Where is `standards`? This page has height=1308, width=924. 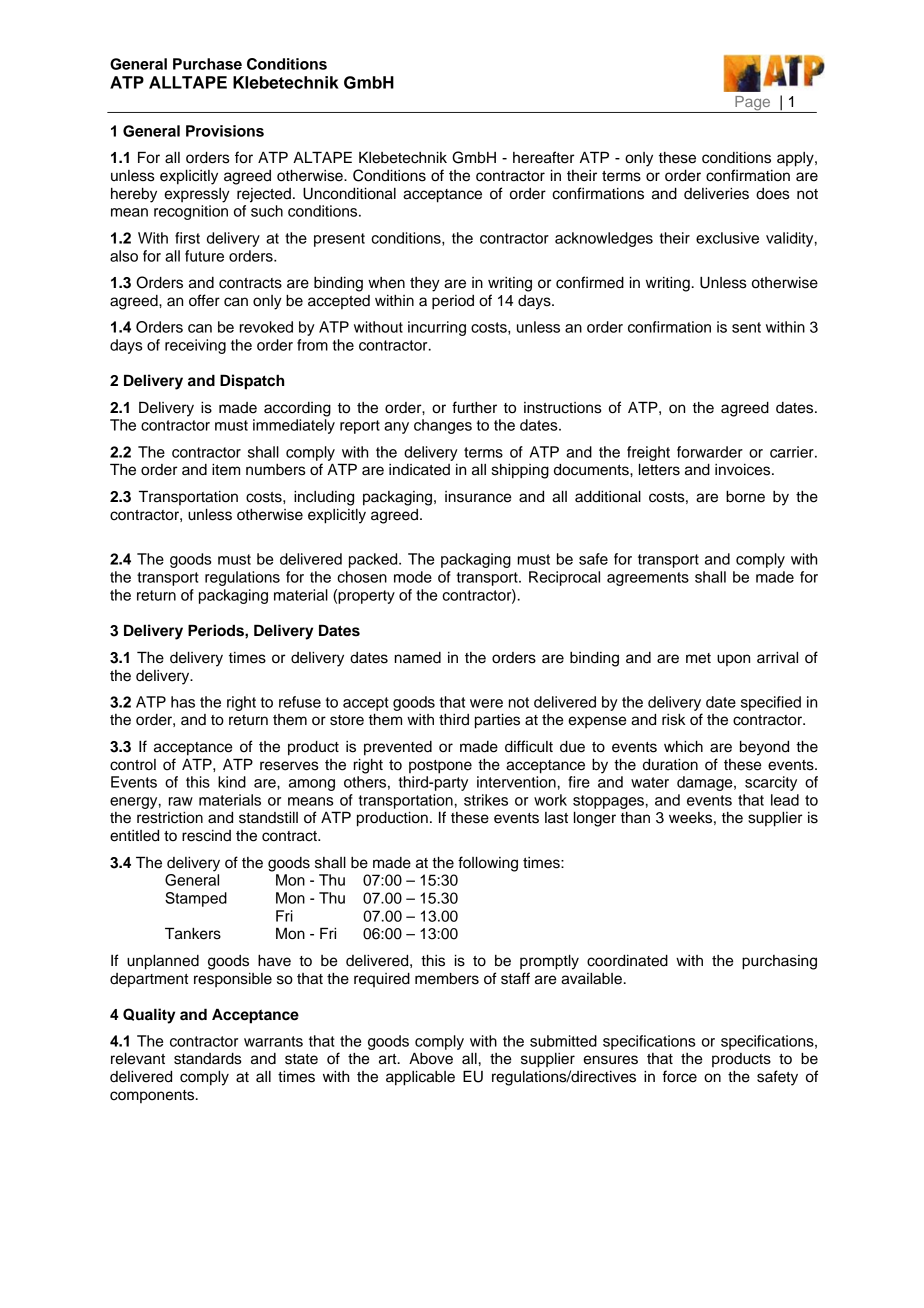
standards is located at coordinates (208, 1059).
